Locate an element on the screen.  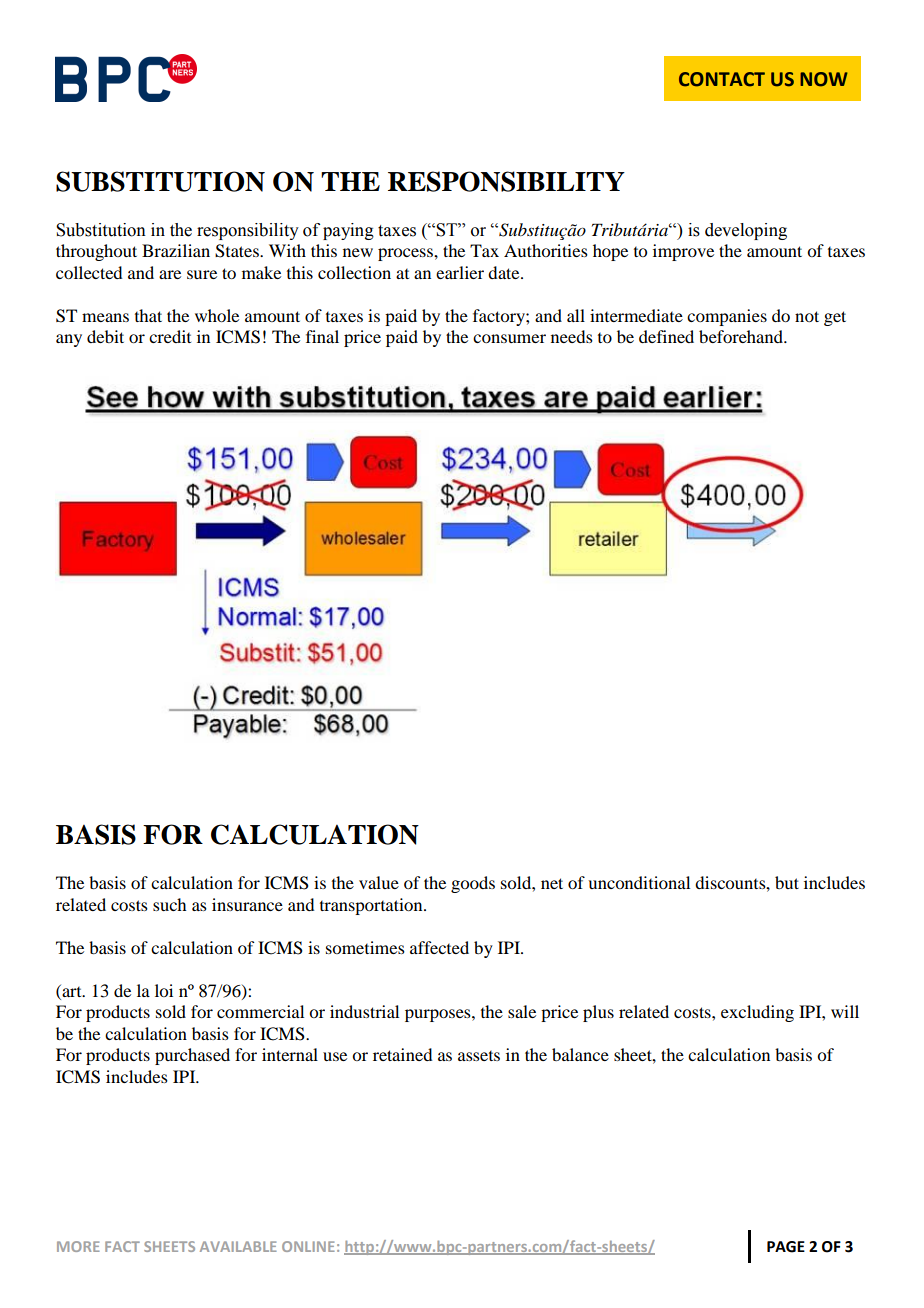
defined is located at coordinates (666, 336).
